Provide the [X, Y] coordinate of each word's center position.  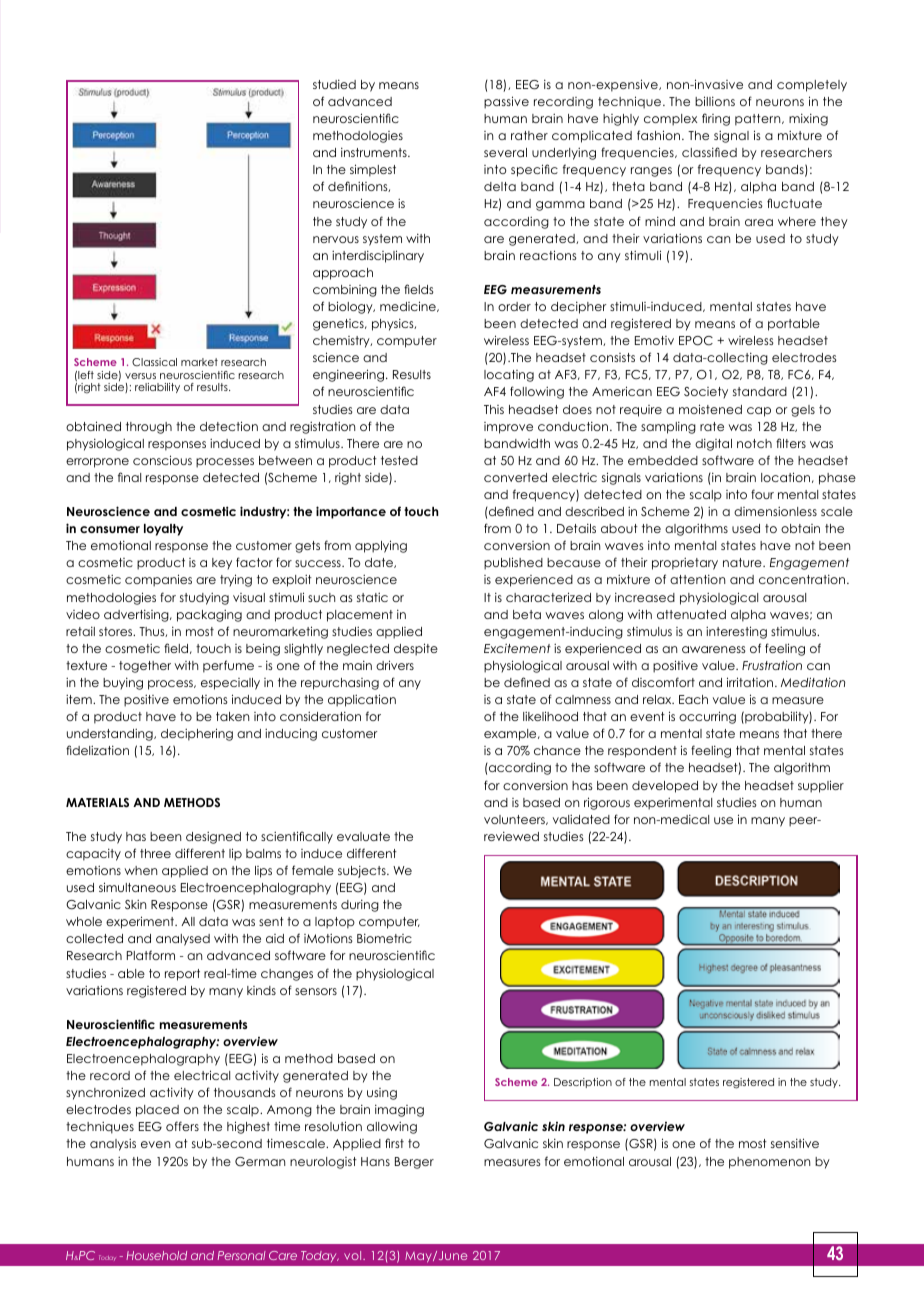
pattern [759, 120]
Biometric [384, 938]
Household [156, 1255]
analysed [183, 940]
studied [334, 84]
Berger [414, 1163]
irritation [751, 682]
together [145, 667]
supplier [821, 786]
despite [416, 649]
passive [506, 102]
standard [760, 391]
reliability [157, 388]
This [494, 409]
